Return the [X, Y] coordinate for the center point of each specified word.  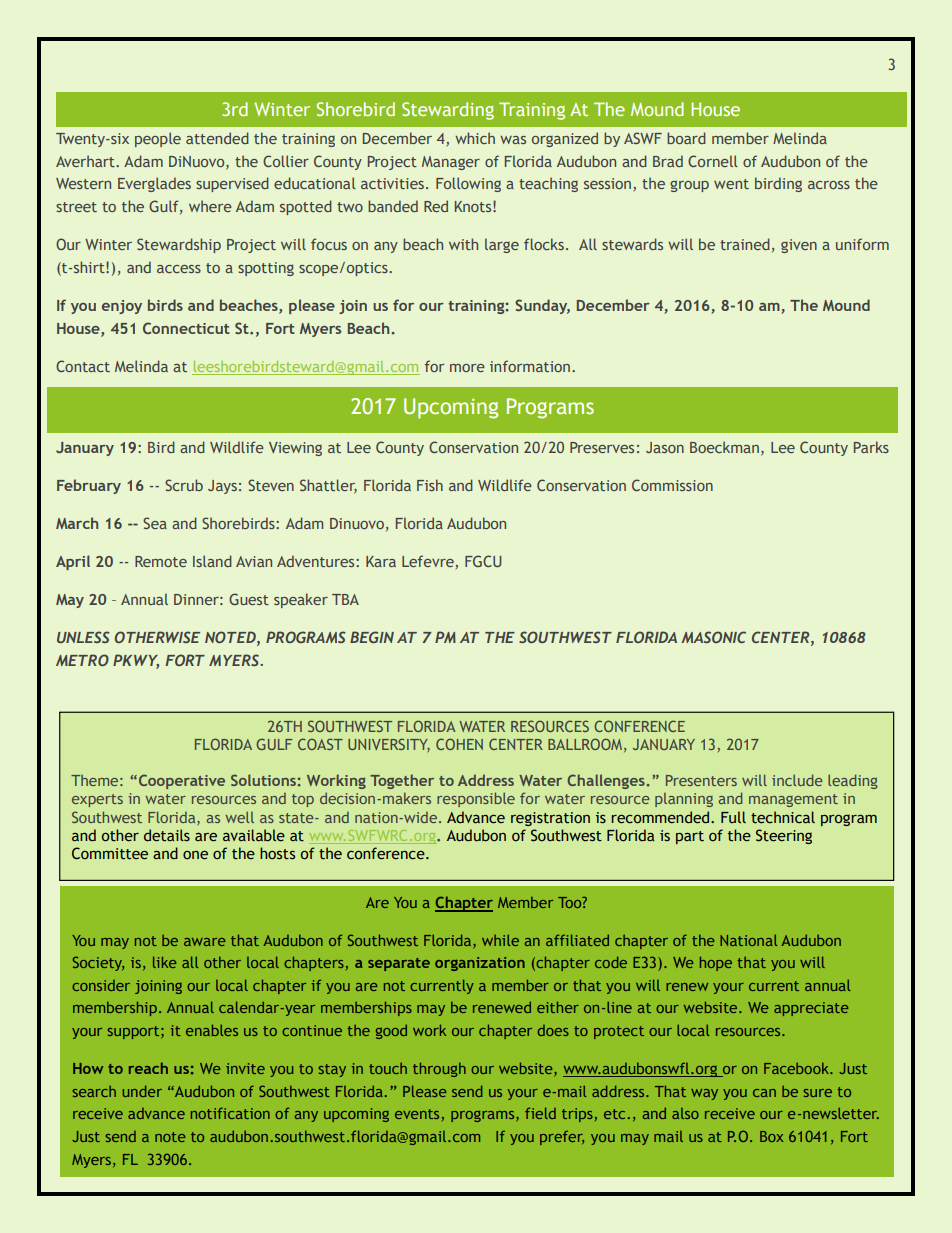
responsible [476, 799]
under [142, 1091]
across [829, 185]
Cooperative [180, 781]
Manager [451, 163]
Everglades [154, 184]
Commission [672, 485]
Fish [430, 485]
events [417, 1114]
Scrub [184, 485]
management [793, 800]
